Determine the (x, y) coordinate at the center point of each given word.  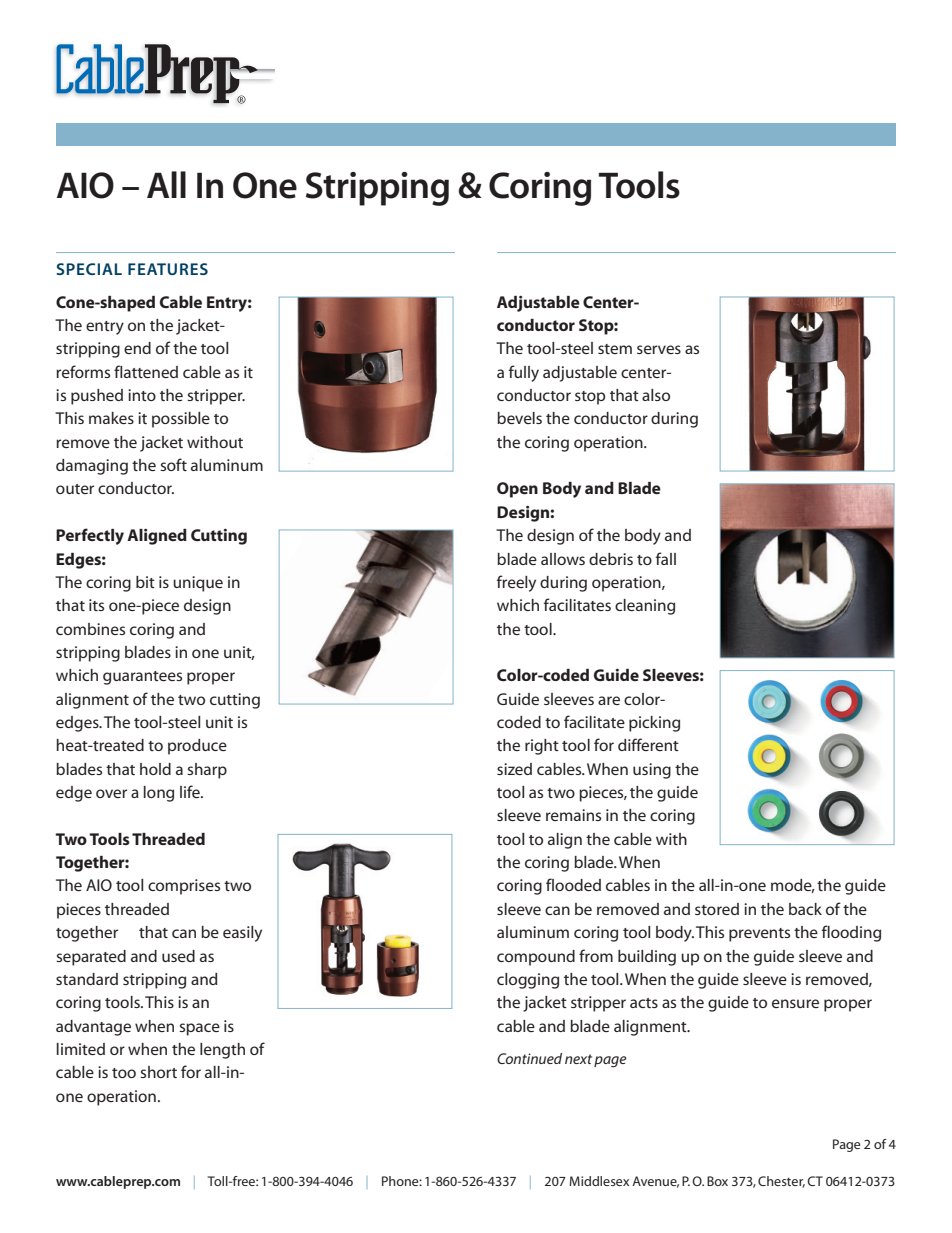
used (178, 956)
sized (514, 769)
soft (173, 464)
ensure (795, 1003)
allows (563, 559)
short (158, 1072)
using (652, 771)
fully (524, 373)
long (159, 794)
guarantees (142, 678)
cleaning (645, 607)
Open (517, 490)
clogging (528, 981)
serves (659, 349)
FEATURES (168, 269)
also (656, 395)
